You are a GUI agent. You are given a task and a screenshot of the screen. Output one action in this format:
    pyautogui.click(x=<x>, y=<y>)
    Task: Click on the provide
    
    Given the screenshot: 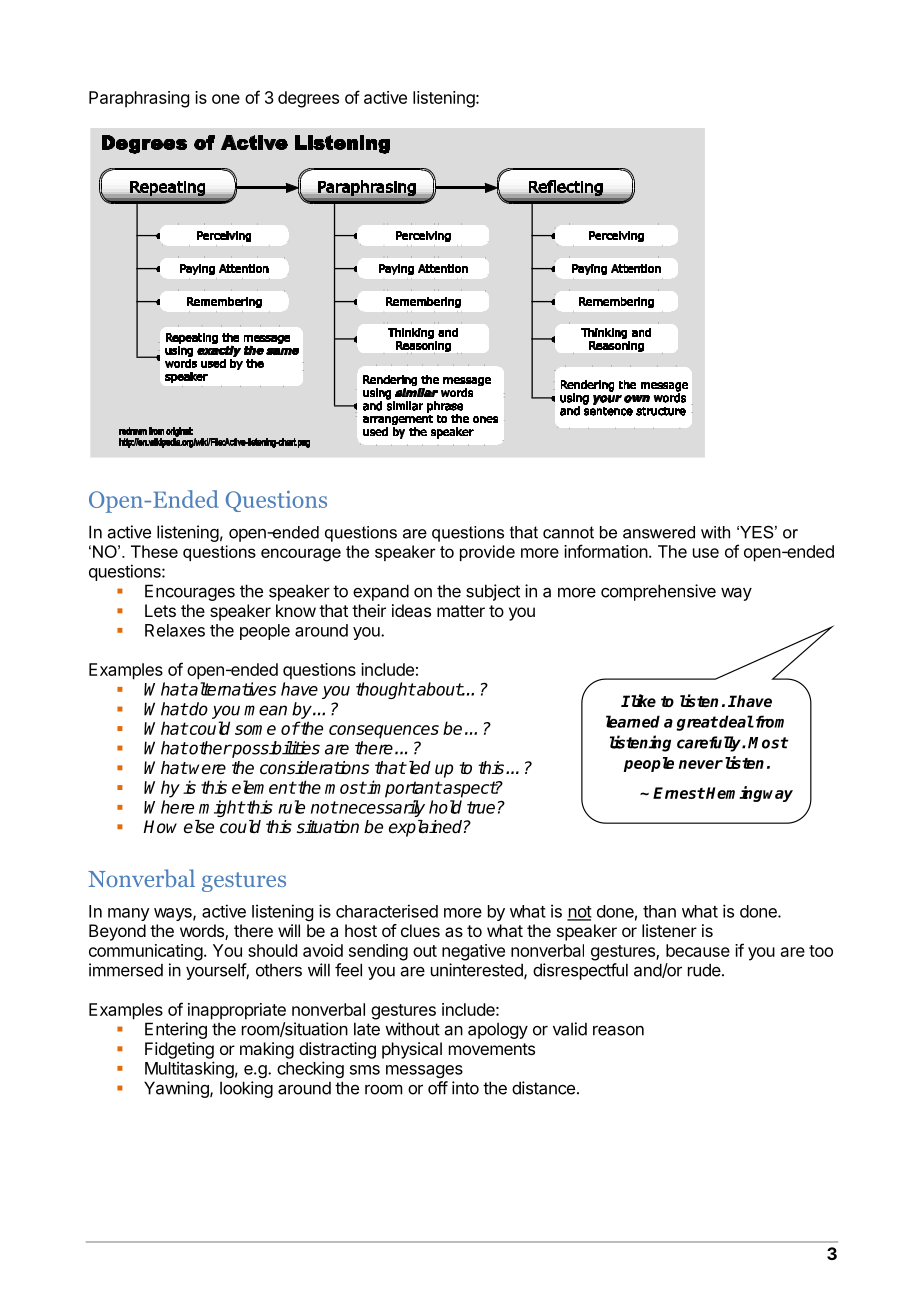 What is the action you would take?
    pyautogui.click(x=487, y=553)
